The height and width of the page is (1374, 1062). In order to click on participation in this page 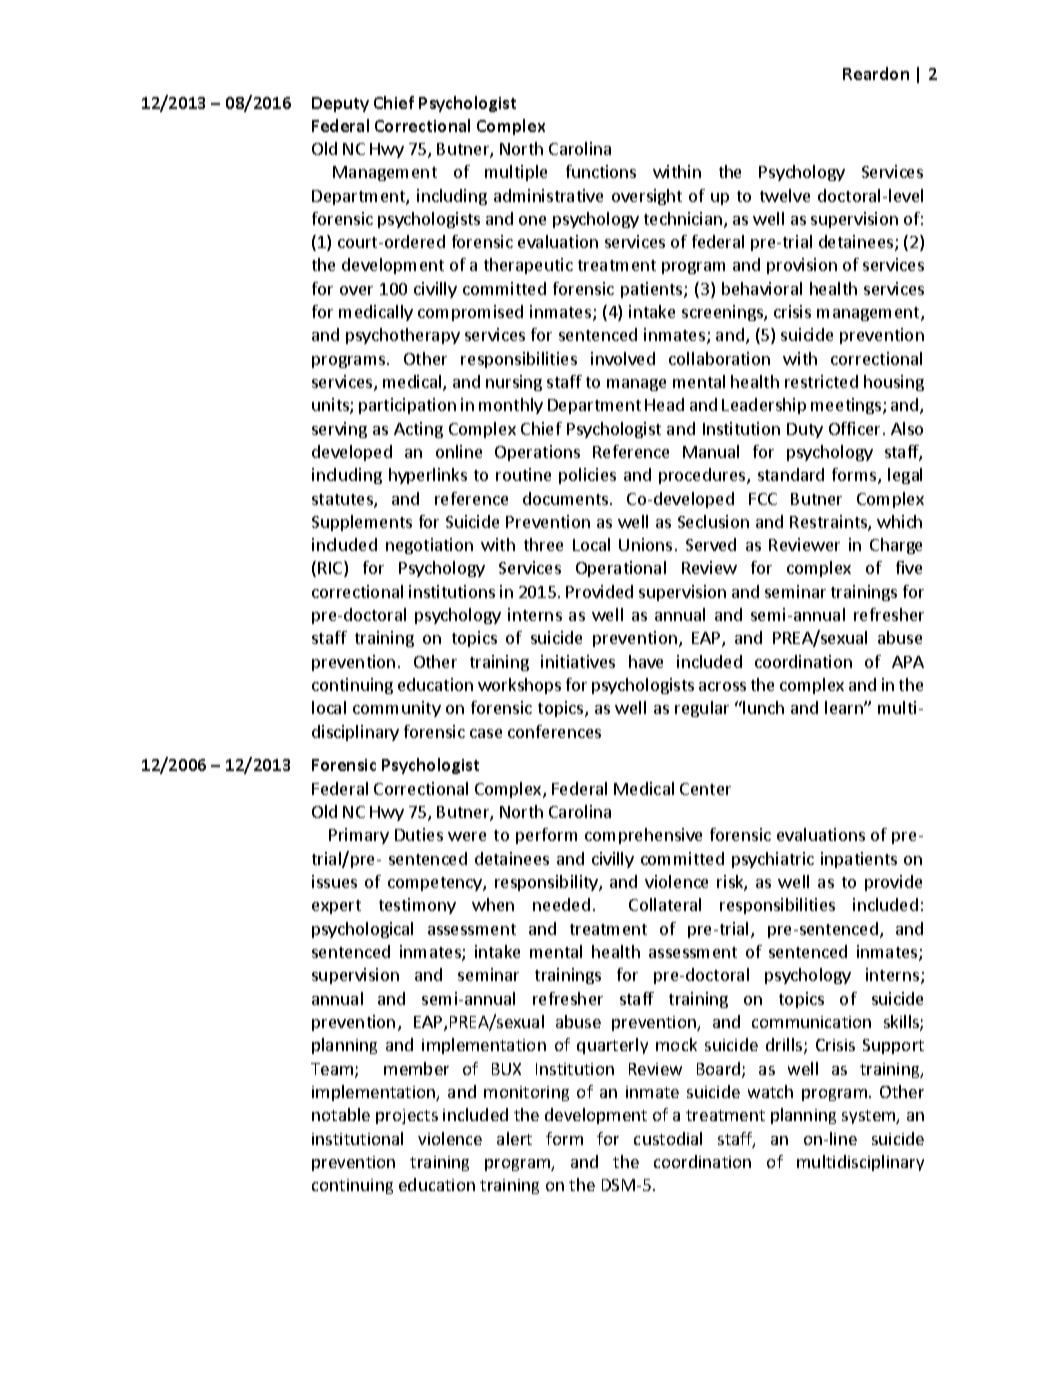, I will do `click(407, 406)`.
